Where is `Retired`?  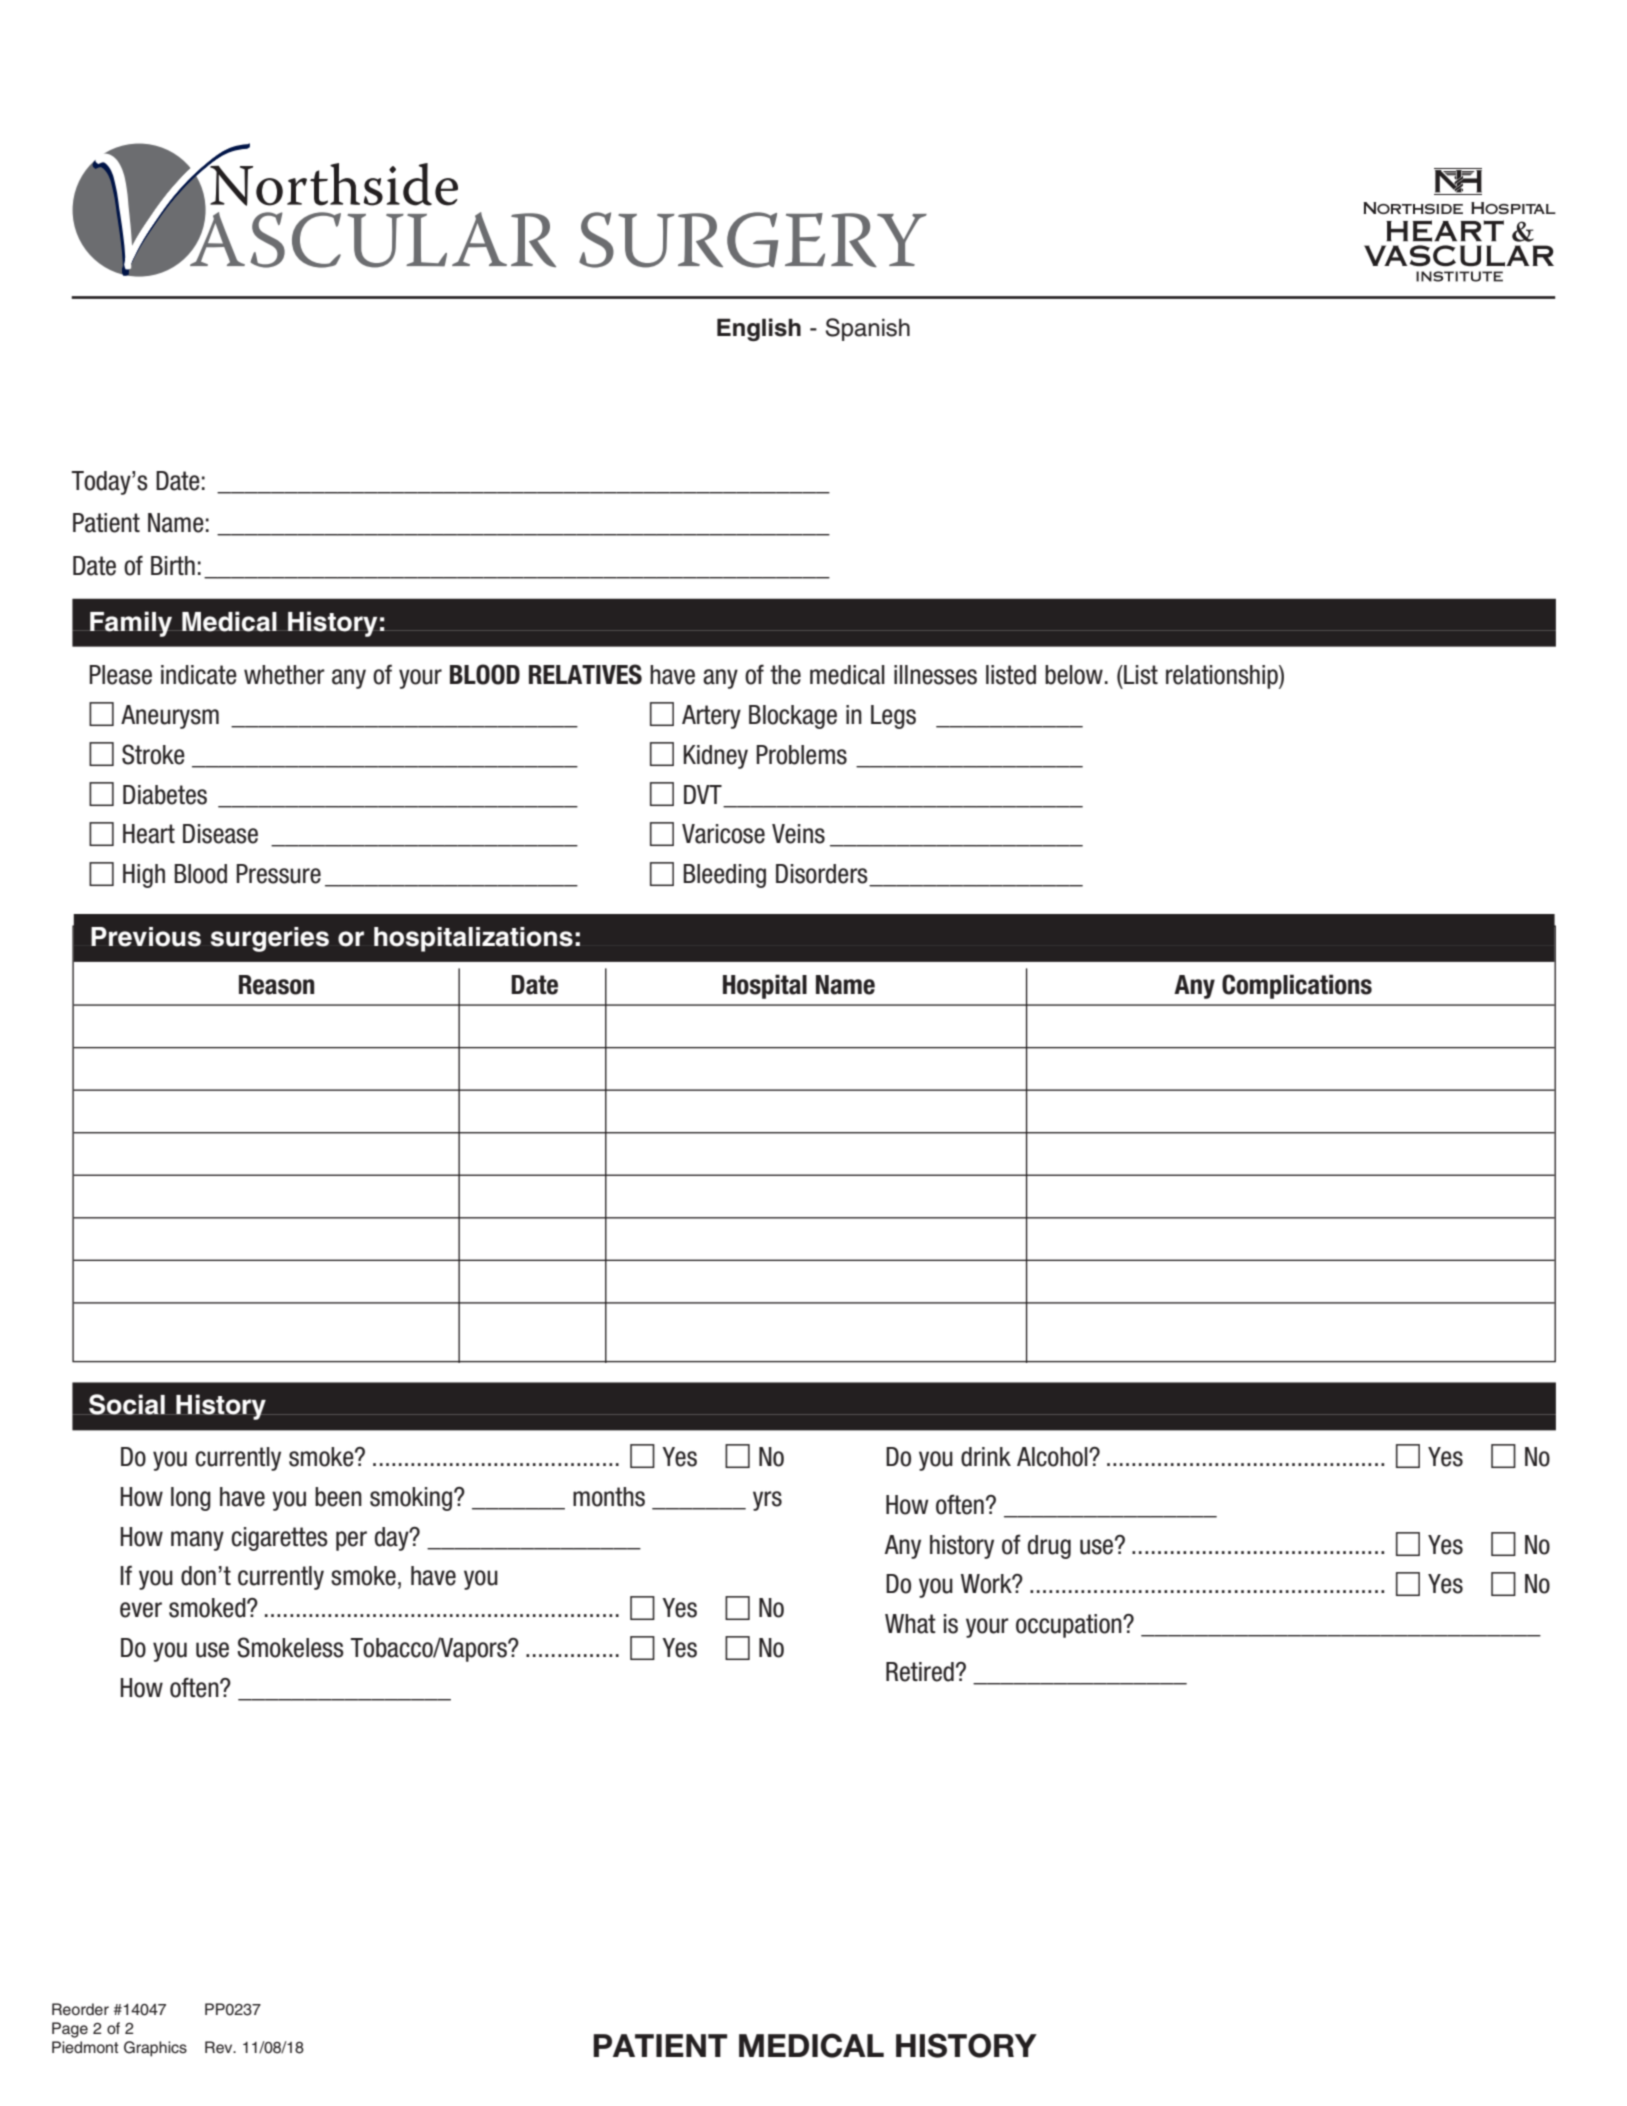
Retired is located at coordinates (920, 1672).
